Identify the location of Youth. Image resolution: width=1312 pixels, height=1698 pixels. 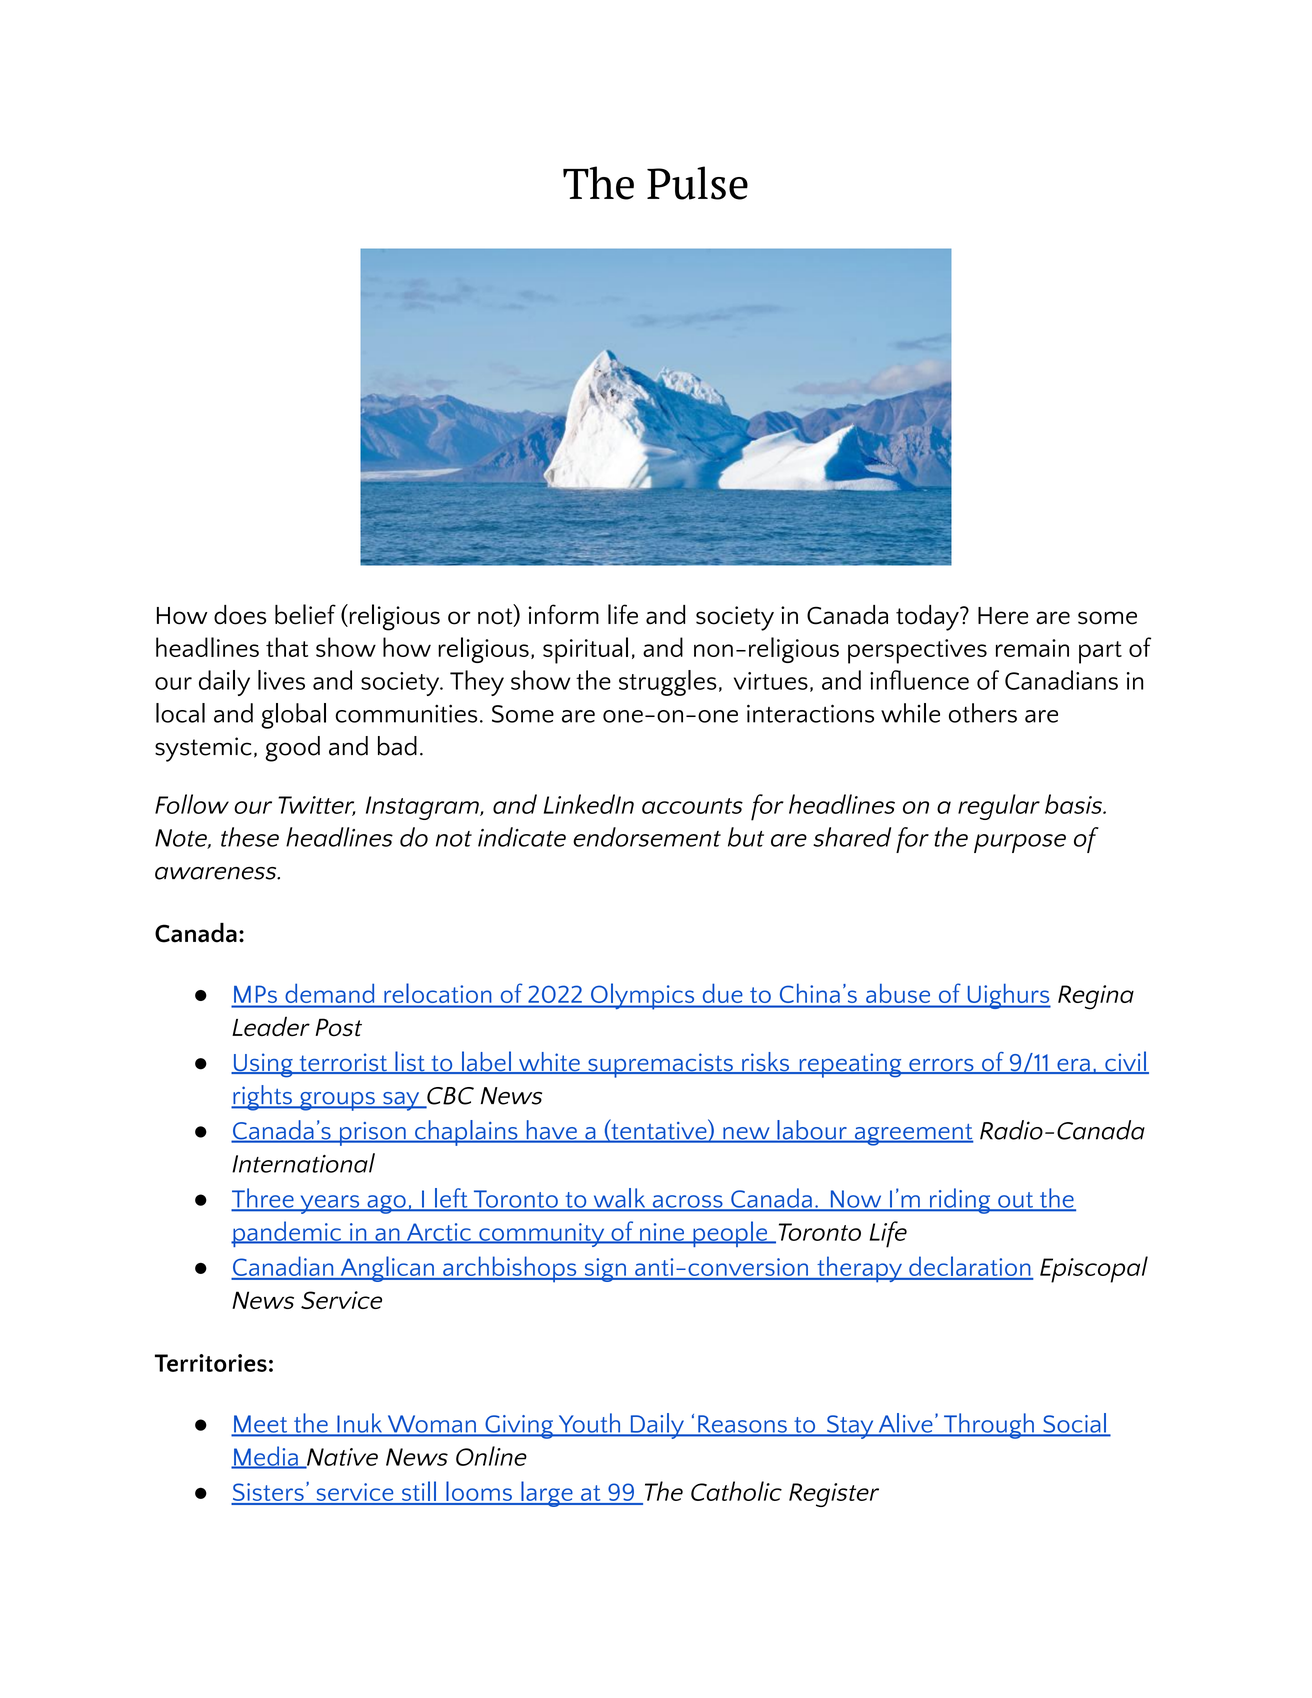
(589, 1424).
